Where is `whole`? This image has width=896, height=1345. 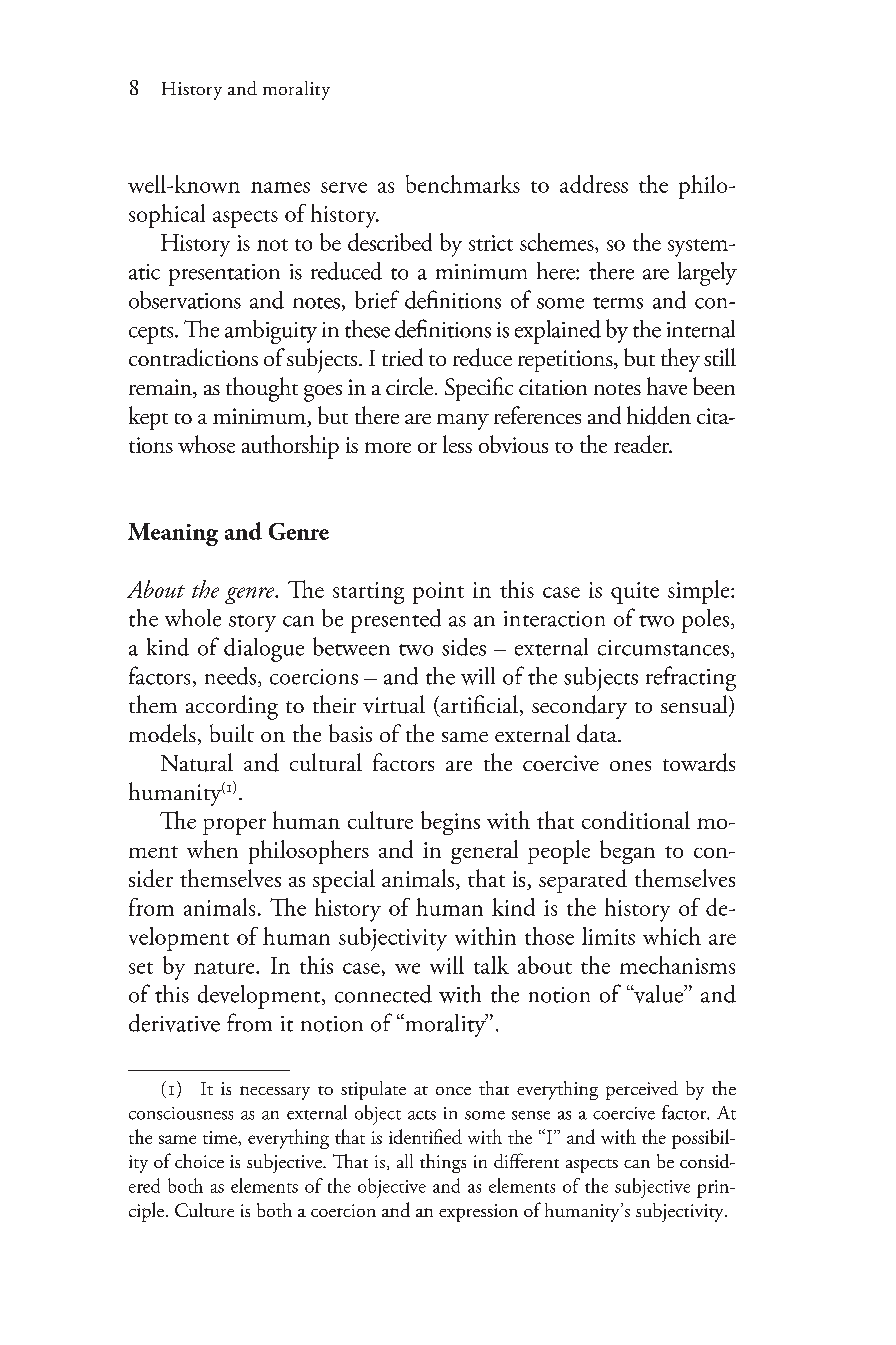
whole is located at coordinates (193, 618).
